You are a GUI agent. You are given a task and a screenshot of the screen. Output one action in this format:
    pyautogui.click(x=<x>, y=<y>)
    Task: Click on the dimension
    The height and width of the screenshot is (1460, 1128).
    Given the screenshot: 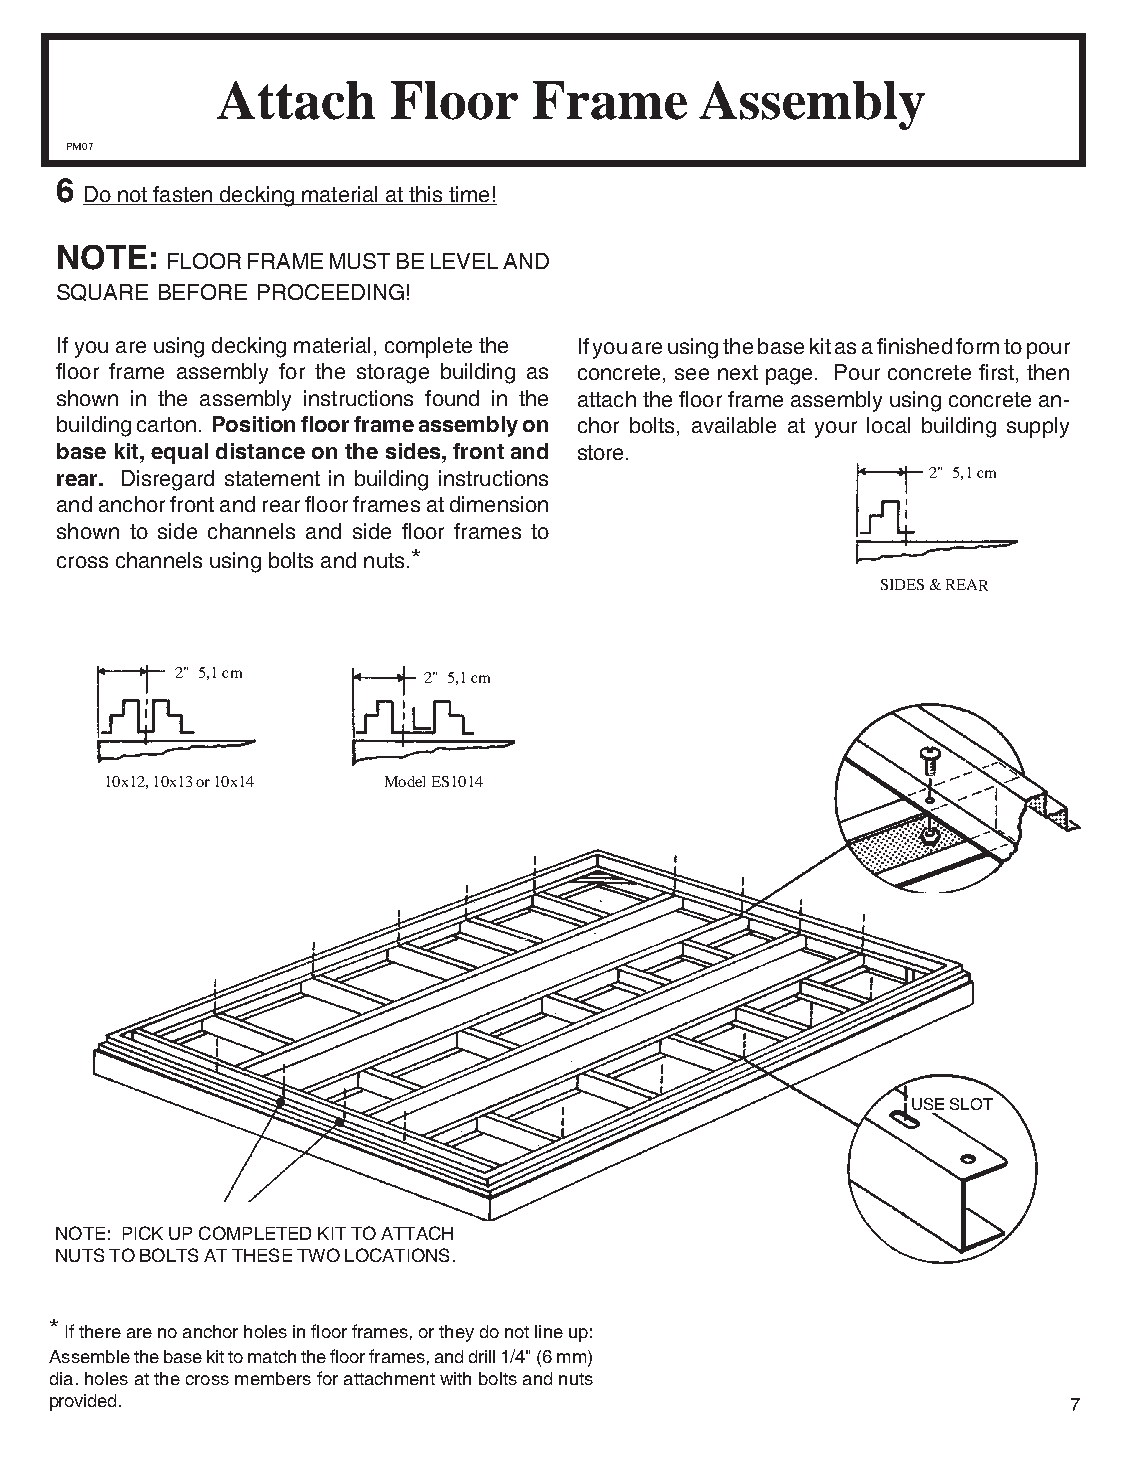 What is the action you would take?
    pyautogui.click(x=499, y=504)
